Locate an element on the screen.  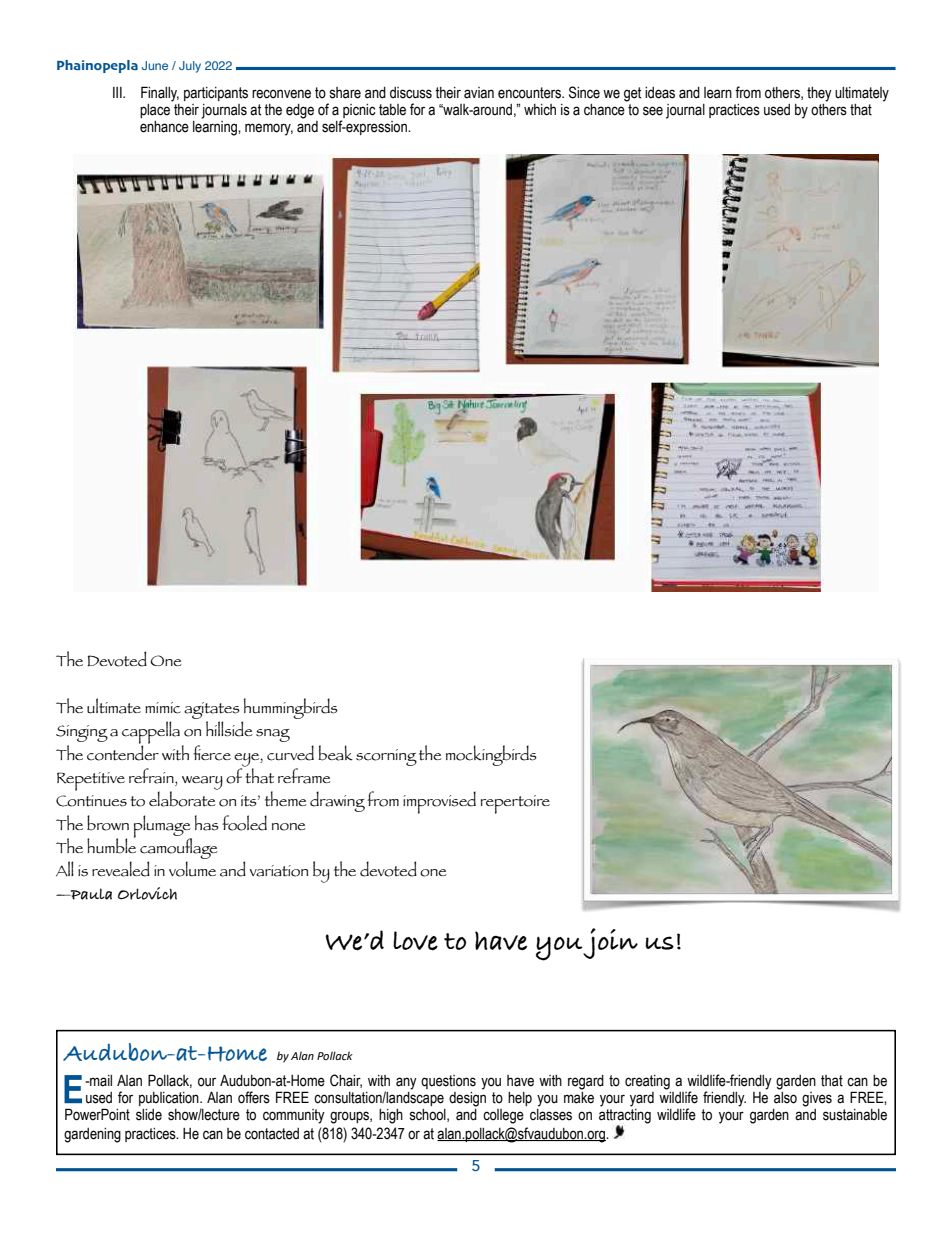
mockingbirds is located at coordinates (491, 755).
